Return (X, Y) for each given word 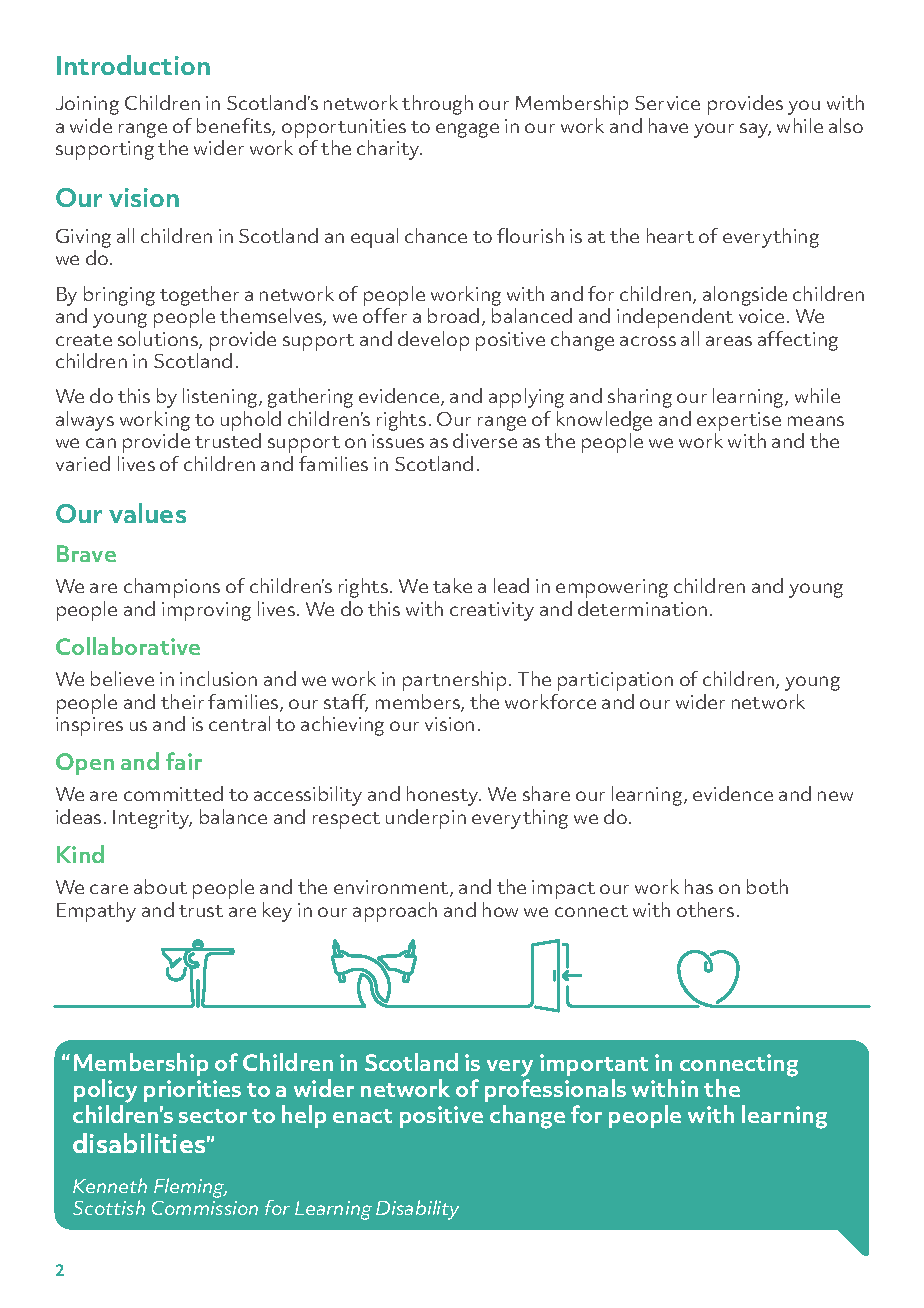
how (500, 909)
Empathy (96, 912)
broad (453, 315)
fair (184, 761)
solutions (159, 340)
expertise (739, 421)
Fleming (190, 1188)
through (437, 105)
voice (761, 316)
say (755, 130)
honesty (444, 796)
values (147, 513)
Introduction (133, 65)
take (452, 585)
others (705, 909)
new (835, 796)
